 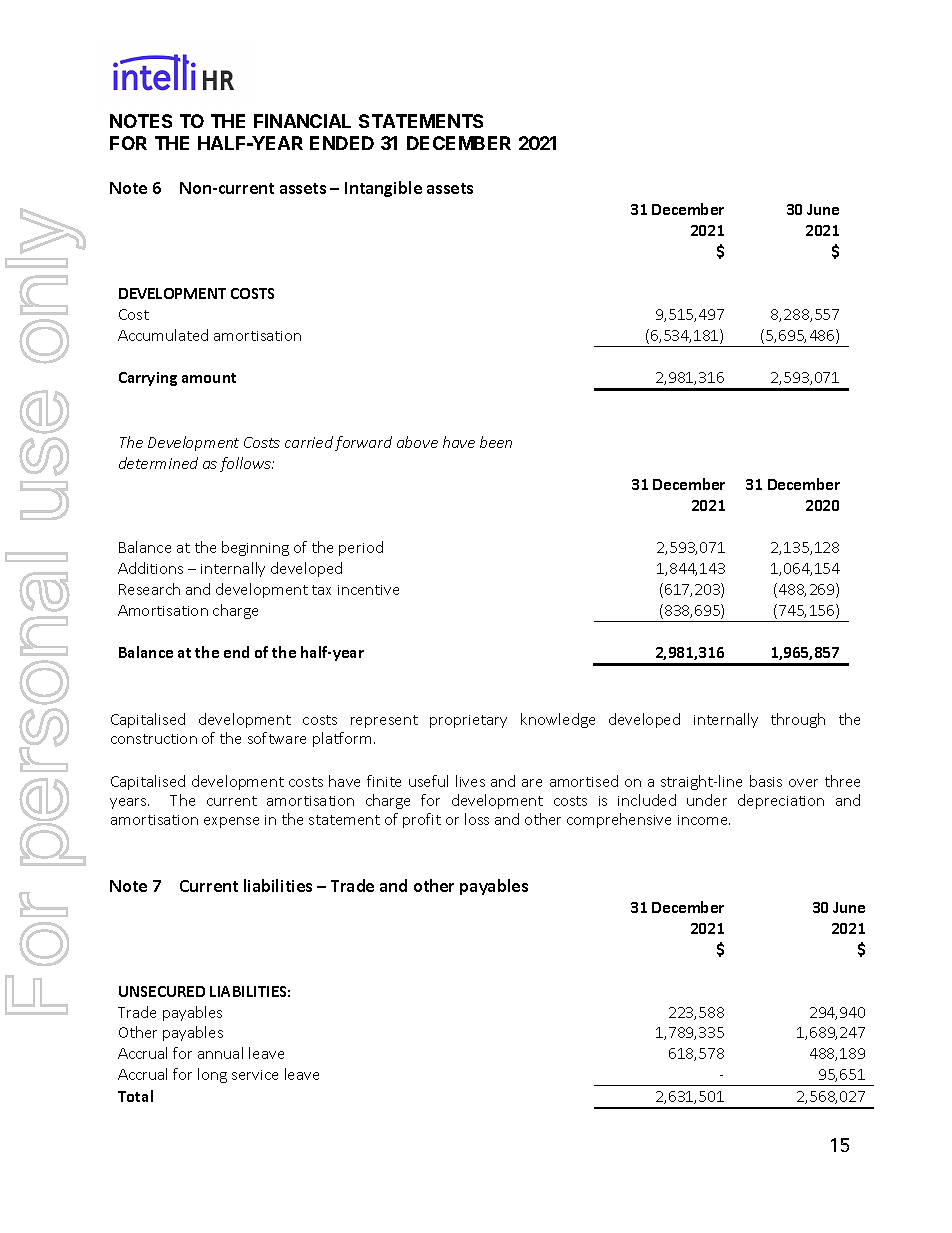 I want to click on incentive, so click(x=368, y=590).
